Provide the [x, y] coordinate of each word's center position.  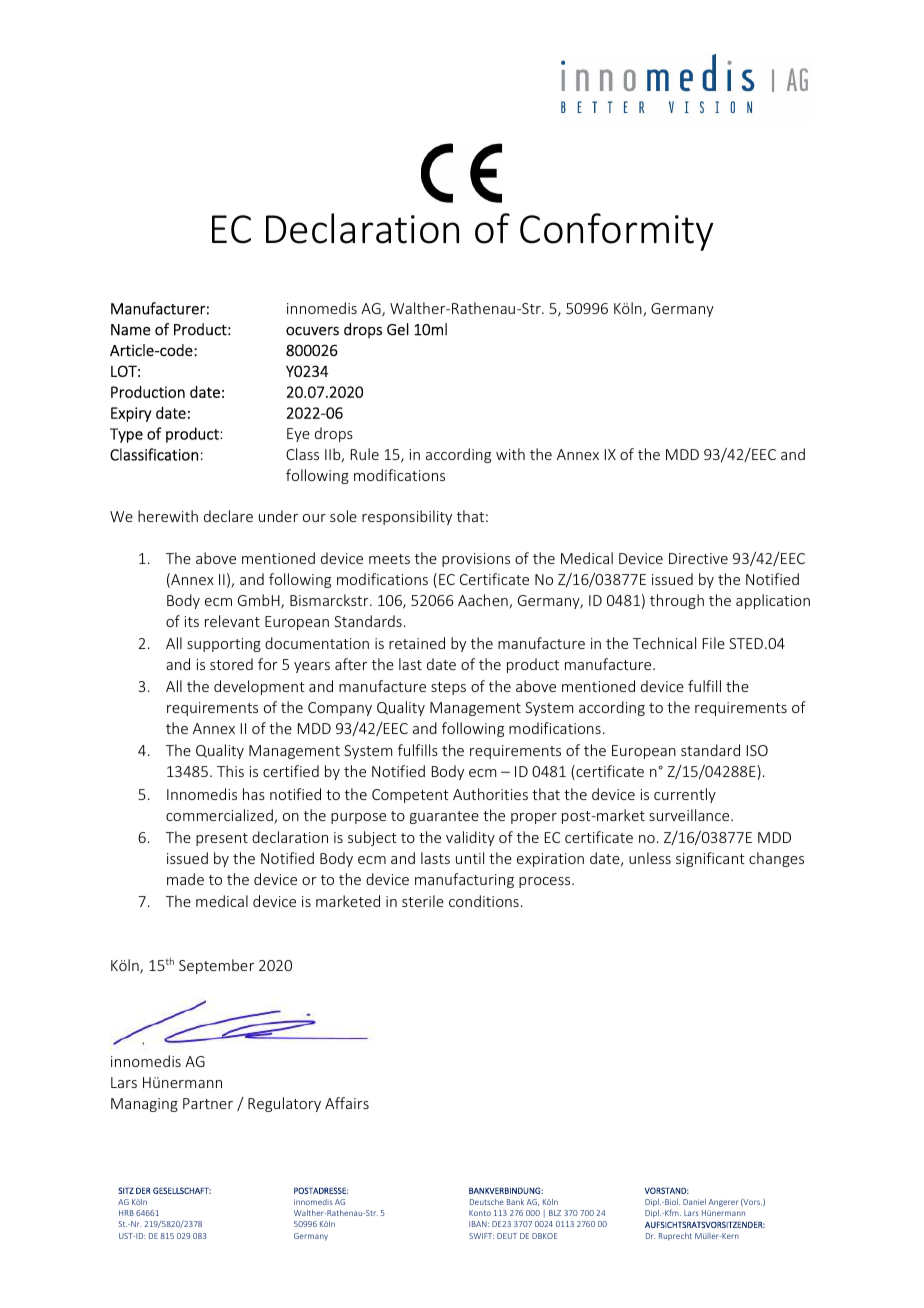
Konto [480, 1213]
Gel [398, 329]
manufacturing [464, 880]
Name [130, 330]
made [185, 879]
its [192, 621]
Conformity [616, 232]
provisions [476, 560]
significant [710, 859]
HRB [126, 1213]
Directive [698, 558]
